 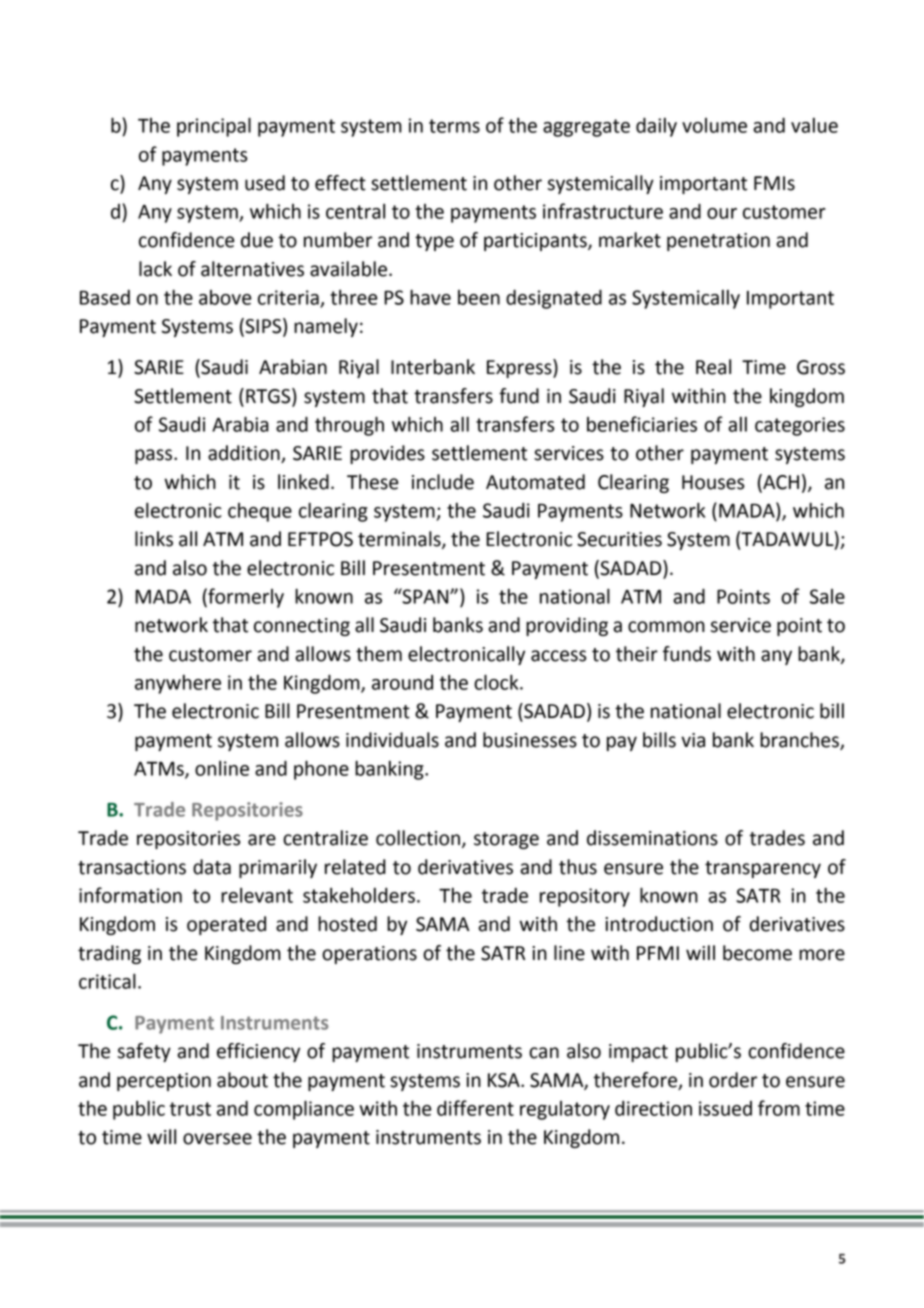 I want to click on transparency, so click(x=763, y=869).
